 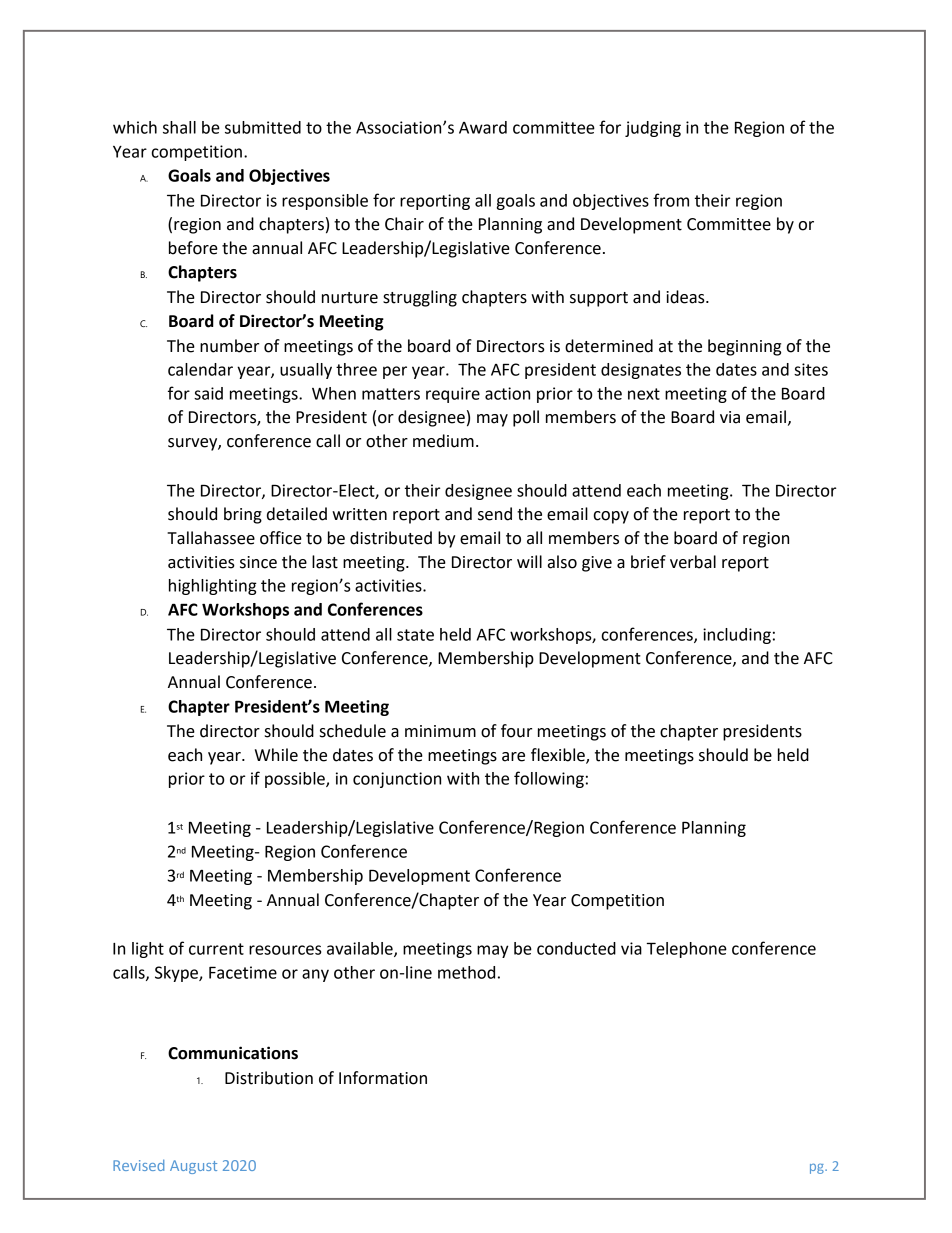 I want to click on verbal, so click(x=693, y=562).
